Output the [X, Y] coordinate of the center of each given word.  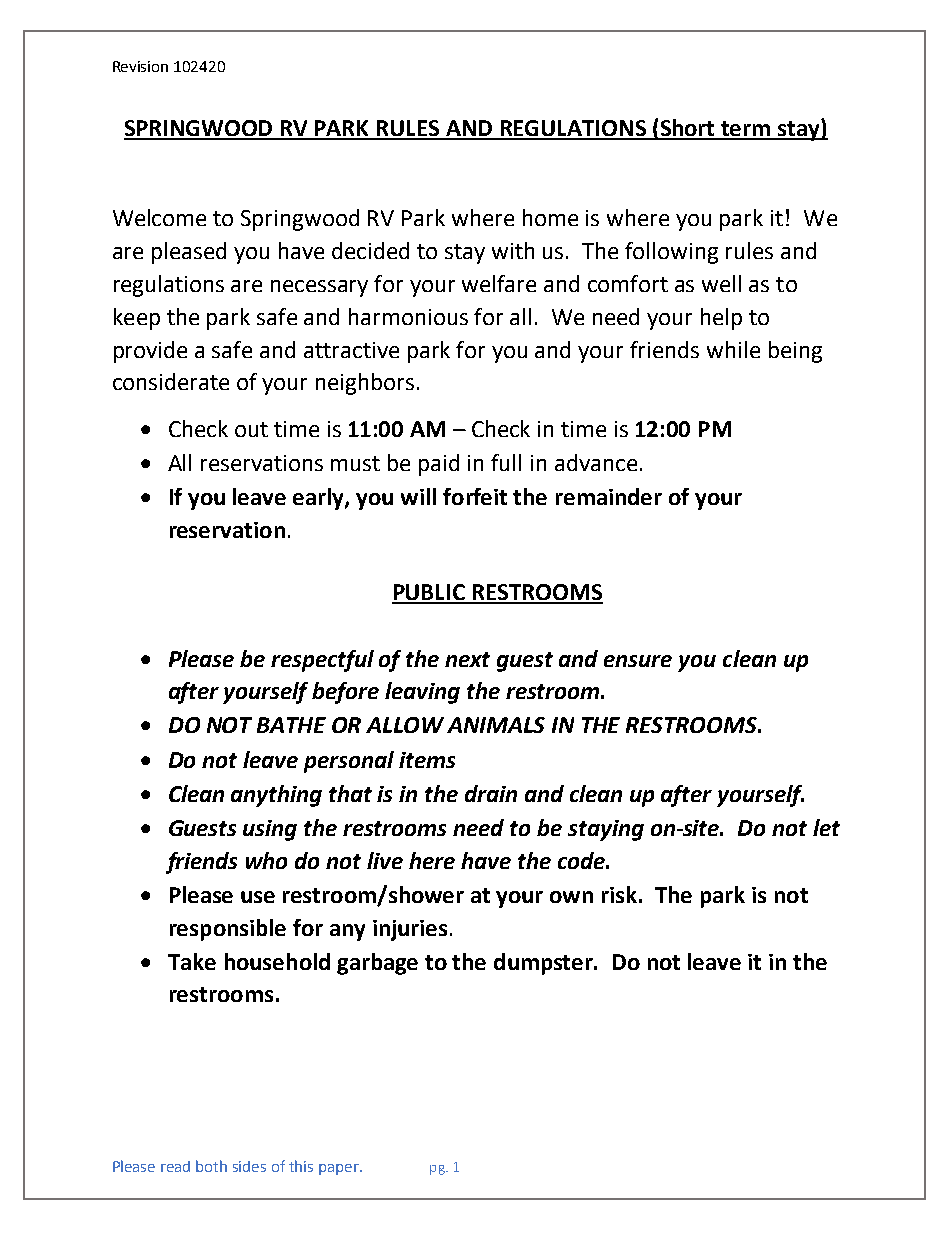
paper [340, 1169]
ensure [638, 661]
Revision [140, 66]
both [211, 1166]
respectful [322, 661]
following [671, 253]
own [571, 897]
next [467, 659]
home [550, 217]
